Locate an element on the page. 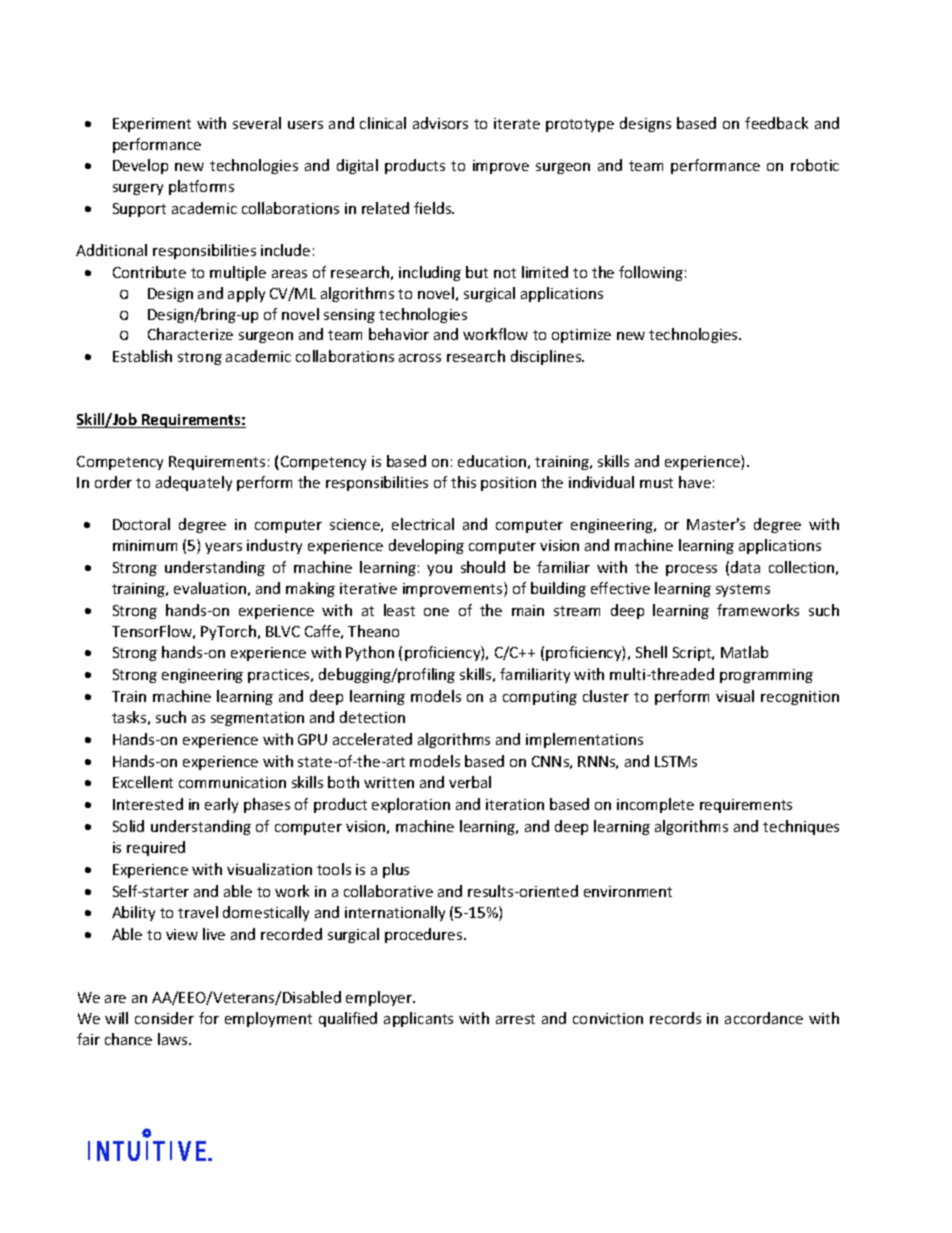 The image size is (952, 1233). Interested is located at coordinates (148, 804).
